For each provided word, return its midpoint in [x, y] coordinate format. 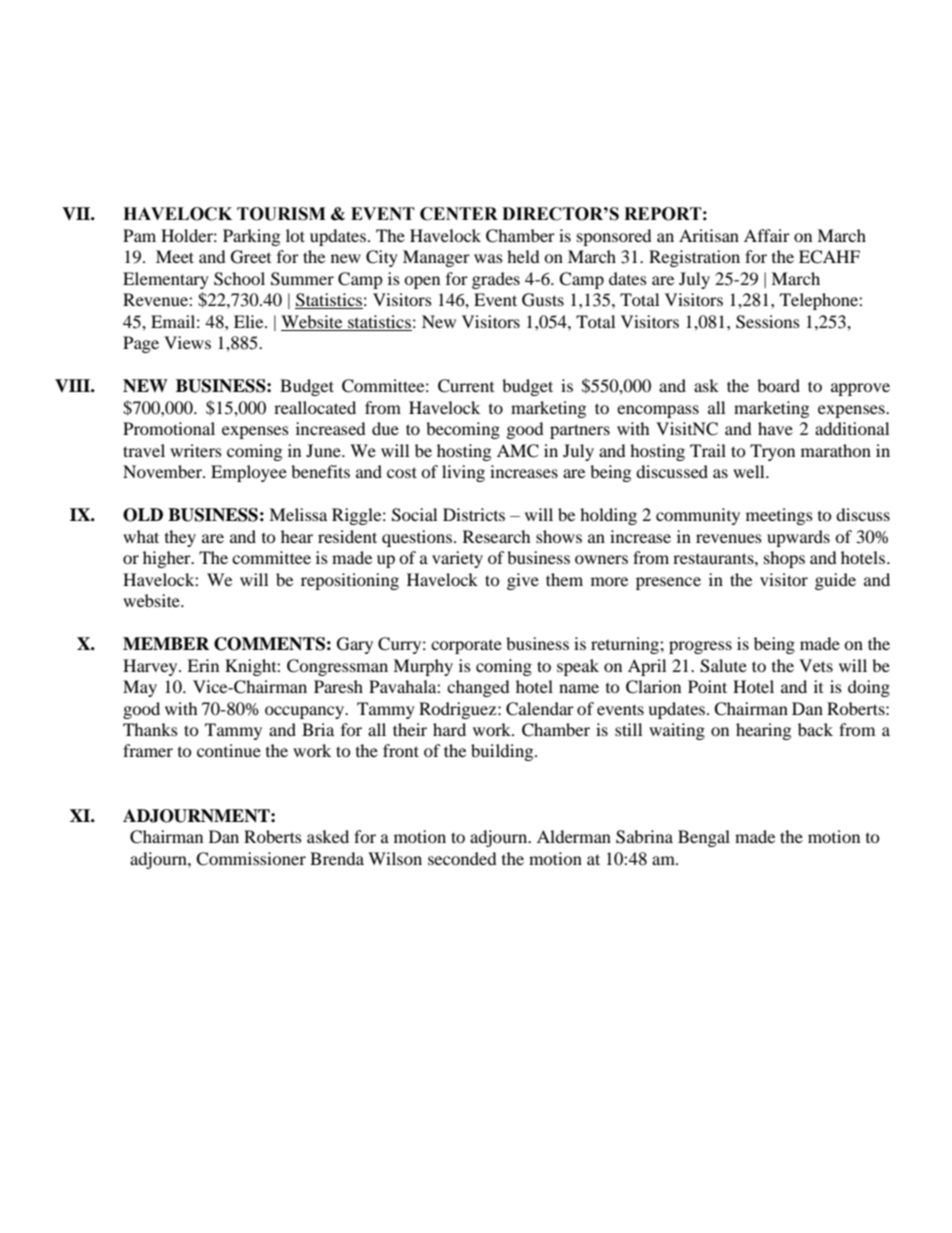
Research [497, 536]
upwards [798, 538]
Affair [767, 235]
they [180, 538]
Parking [251, 237]
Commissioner [251, 859]
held [523, 256]
